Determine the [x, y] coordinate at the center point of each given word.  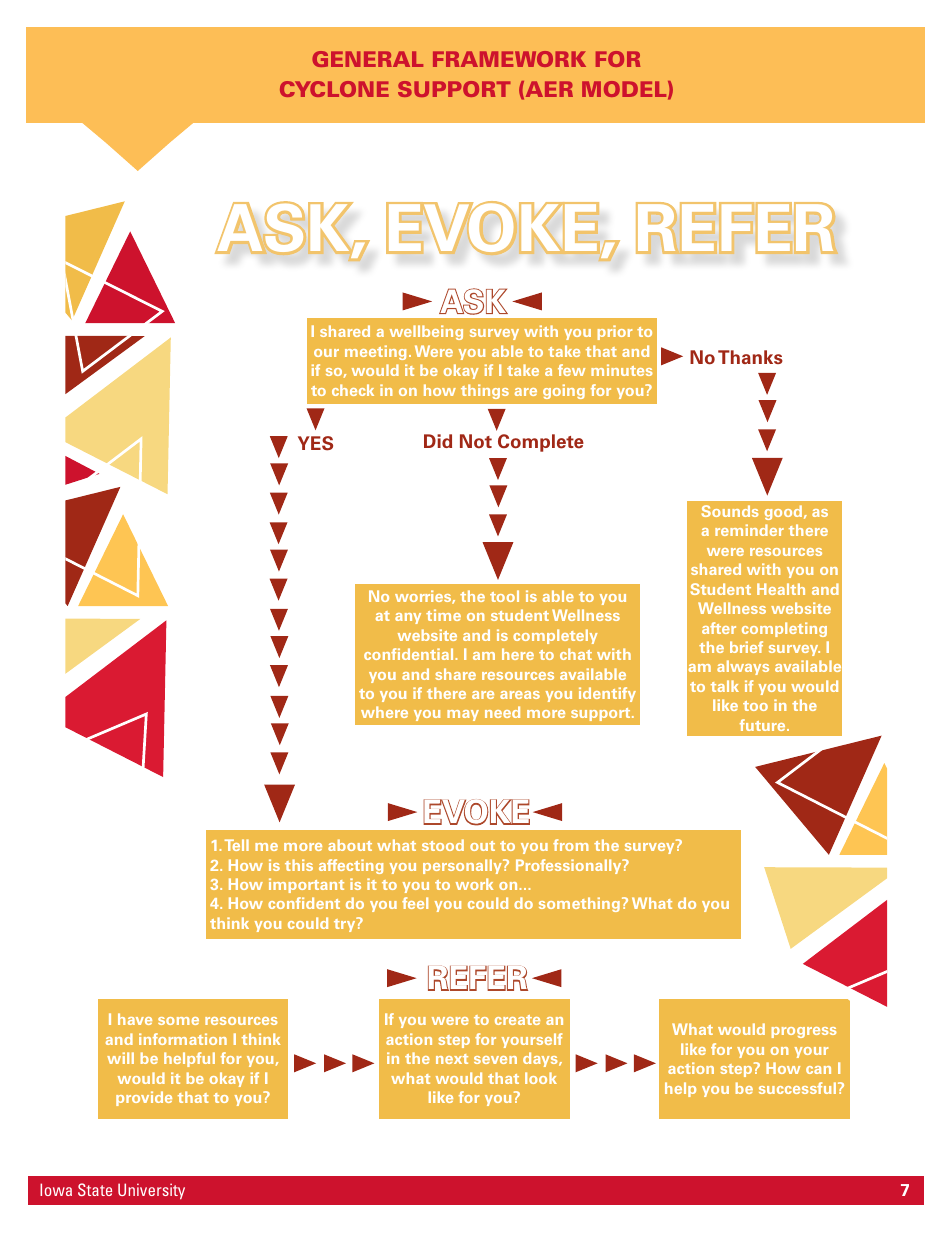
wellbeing [426, 332]
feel [415, 903]
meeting [375, 352]
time [443, 615]
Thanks [750, 357]
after [719, 628]
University [151, 1191]
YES [315, 443]
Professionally [570, 866]
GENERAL [367, 59]
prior [615, 332]
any [408, 618]
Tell [237, 845]
